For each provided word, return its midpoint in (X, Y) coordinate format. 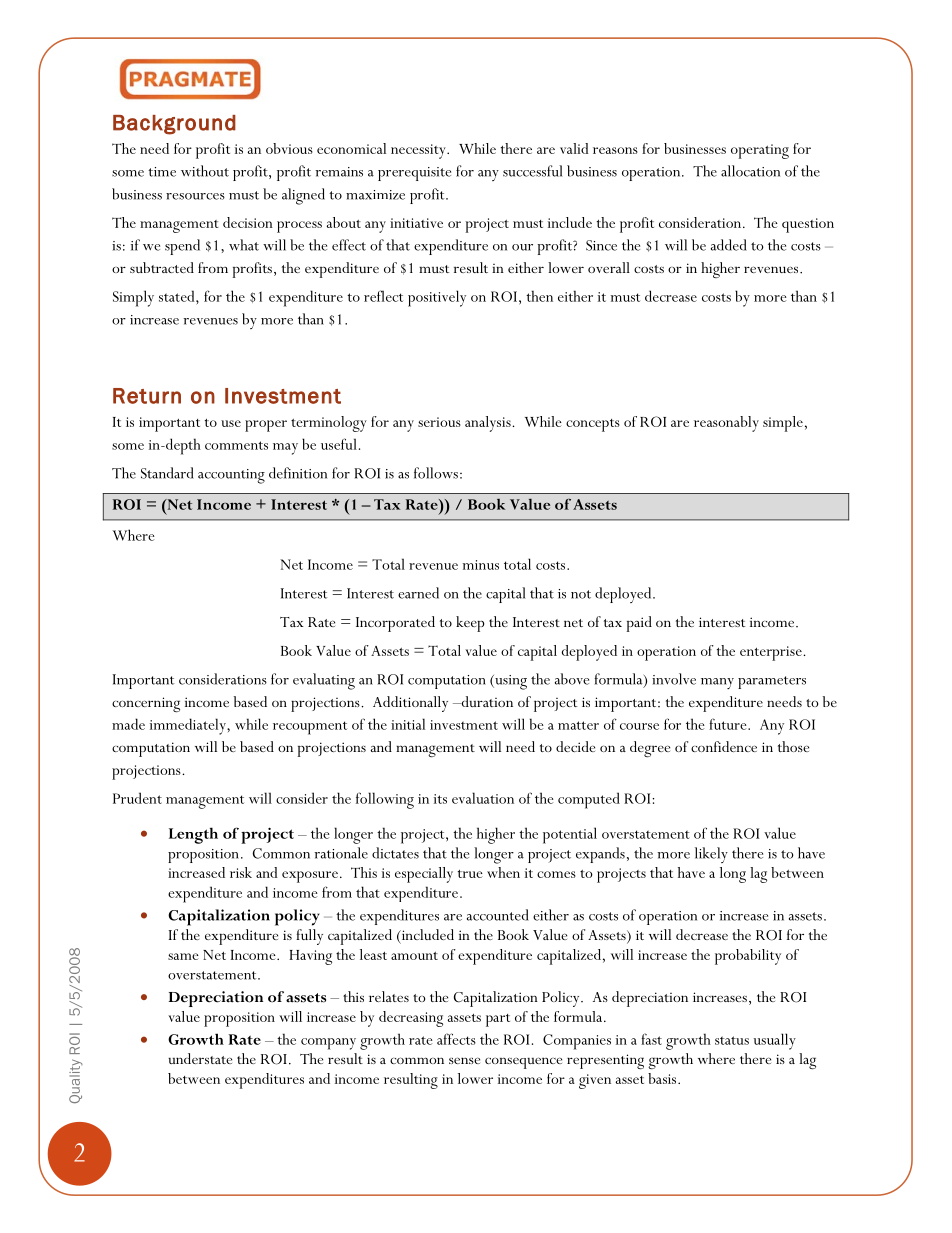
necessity (419, 151)
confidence (724, 746)
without (205, 171)
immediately (189, 726)
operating (760, 151)
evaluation (483, 798)
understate (200, 1058)
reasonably (726, 424)
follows (436, 473)
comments (236, 445)
